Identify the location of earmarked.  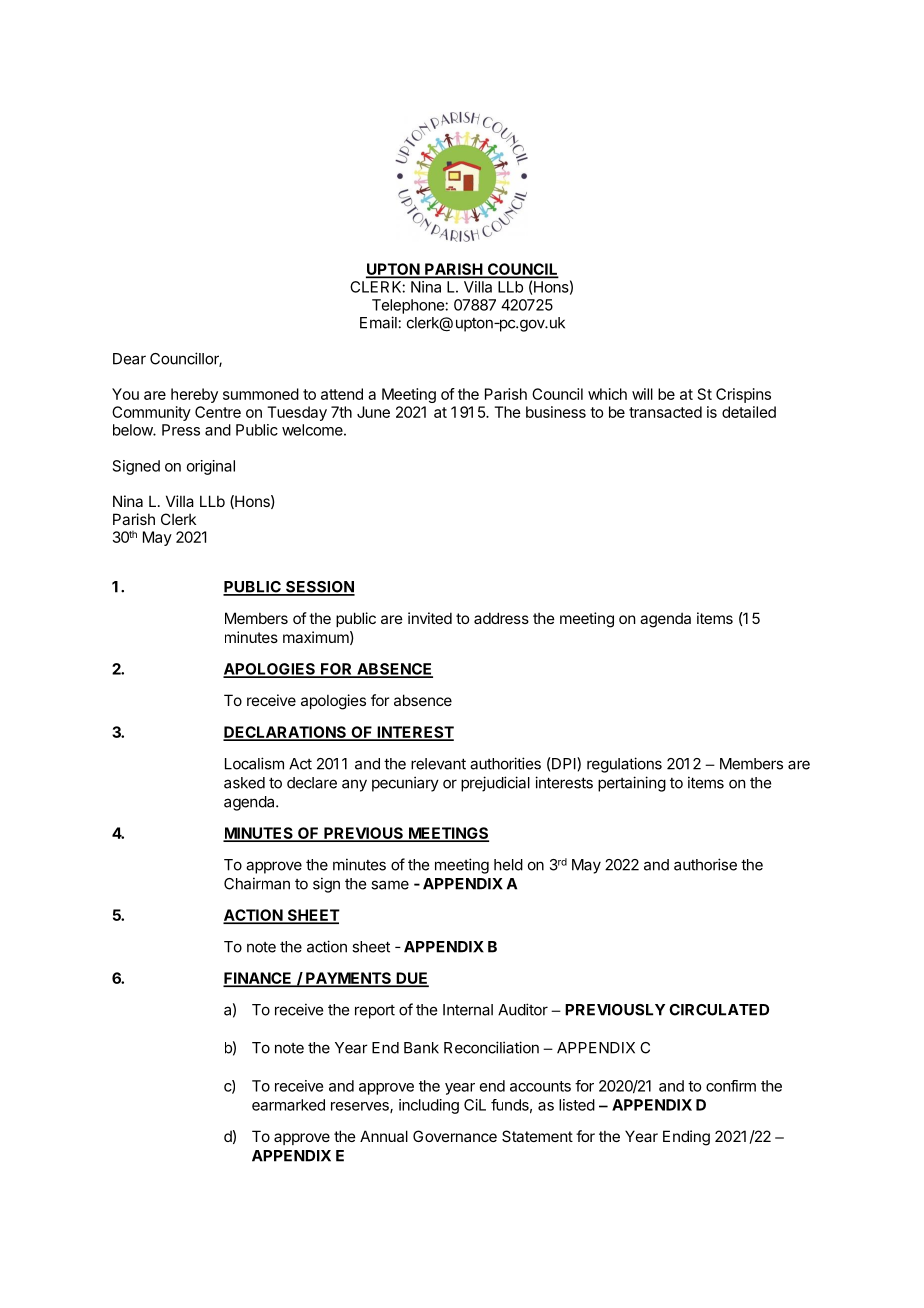
(288, 1105).
